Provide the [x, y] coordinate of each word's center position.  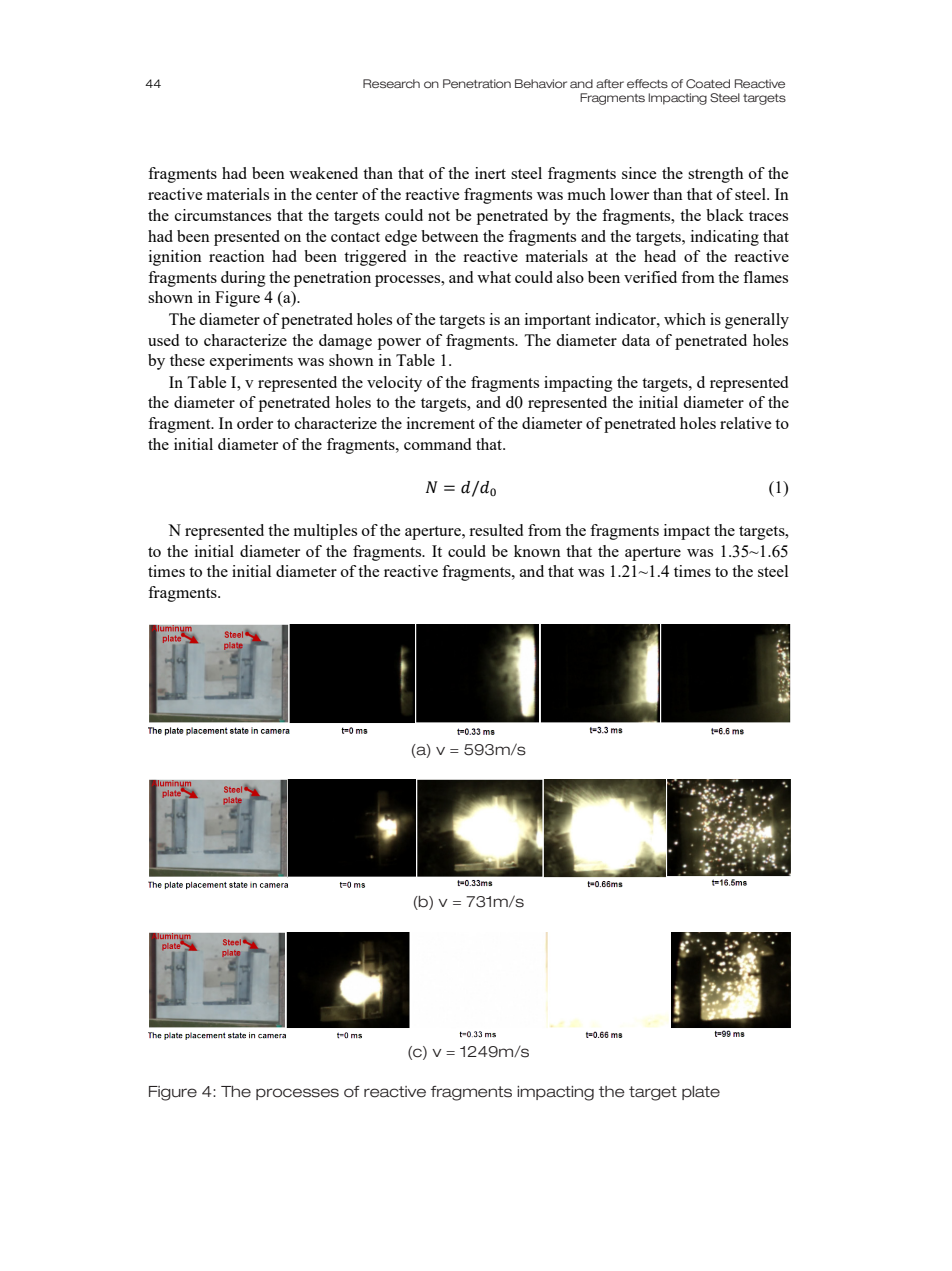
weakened [323, 173]
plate [701, 1093]
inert [490, 173]
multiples [325, 532]
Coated [708, 83]
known [537, 551]
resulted [496, 530]
